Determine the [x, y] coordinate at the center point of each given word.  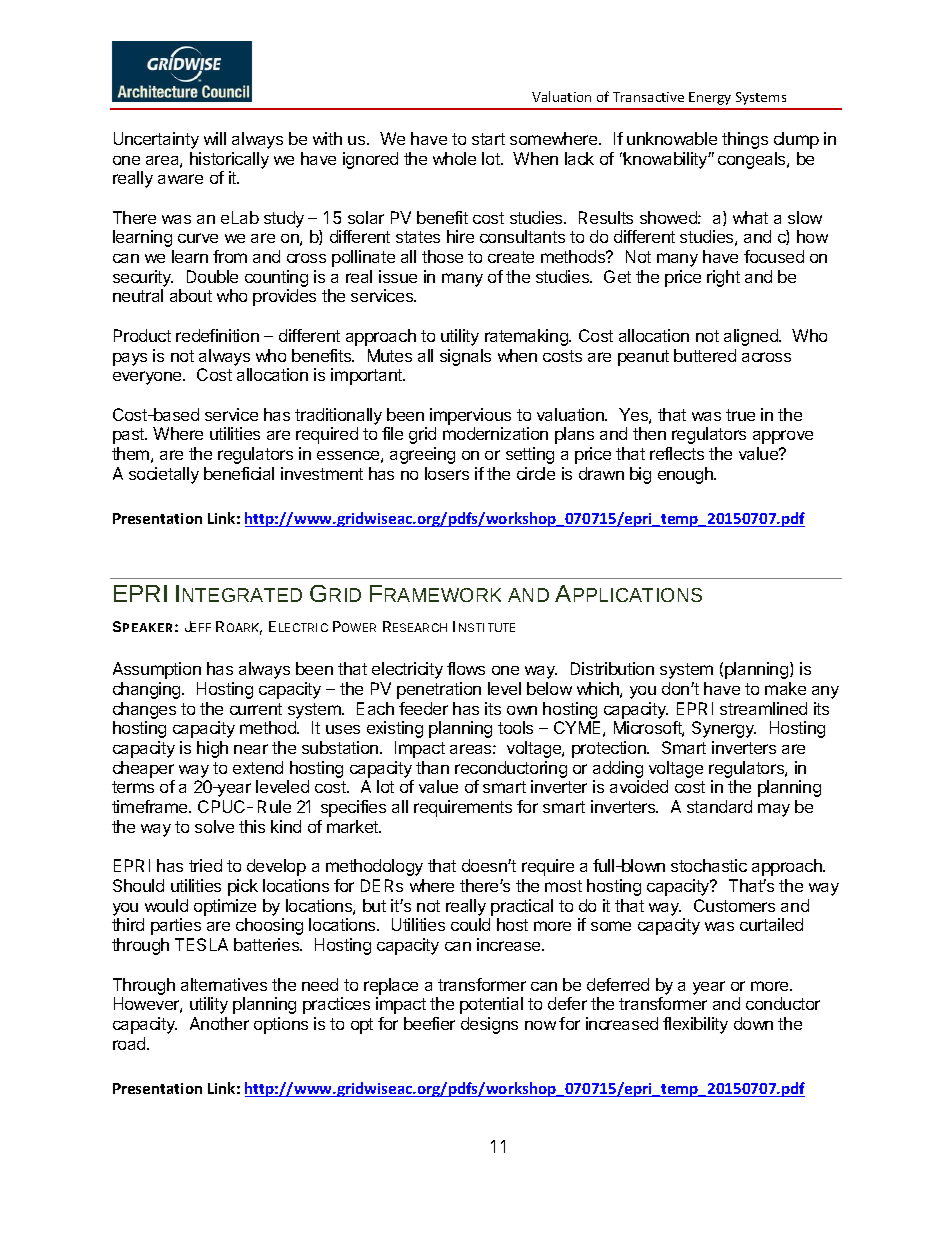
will [215, 138]
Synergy [724, 729]
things [745, 140]
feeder [423, 708]
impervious [470, 416]
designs [489, 1025]
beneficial [239, 473]
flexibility [695, 1025]
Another [219, 1023]
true [740, 415]
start [488, 139]
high [212, 749]
